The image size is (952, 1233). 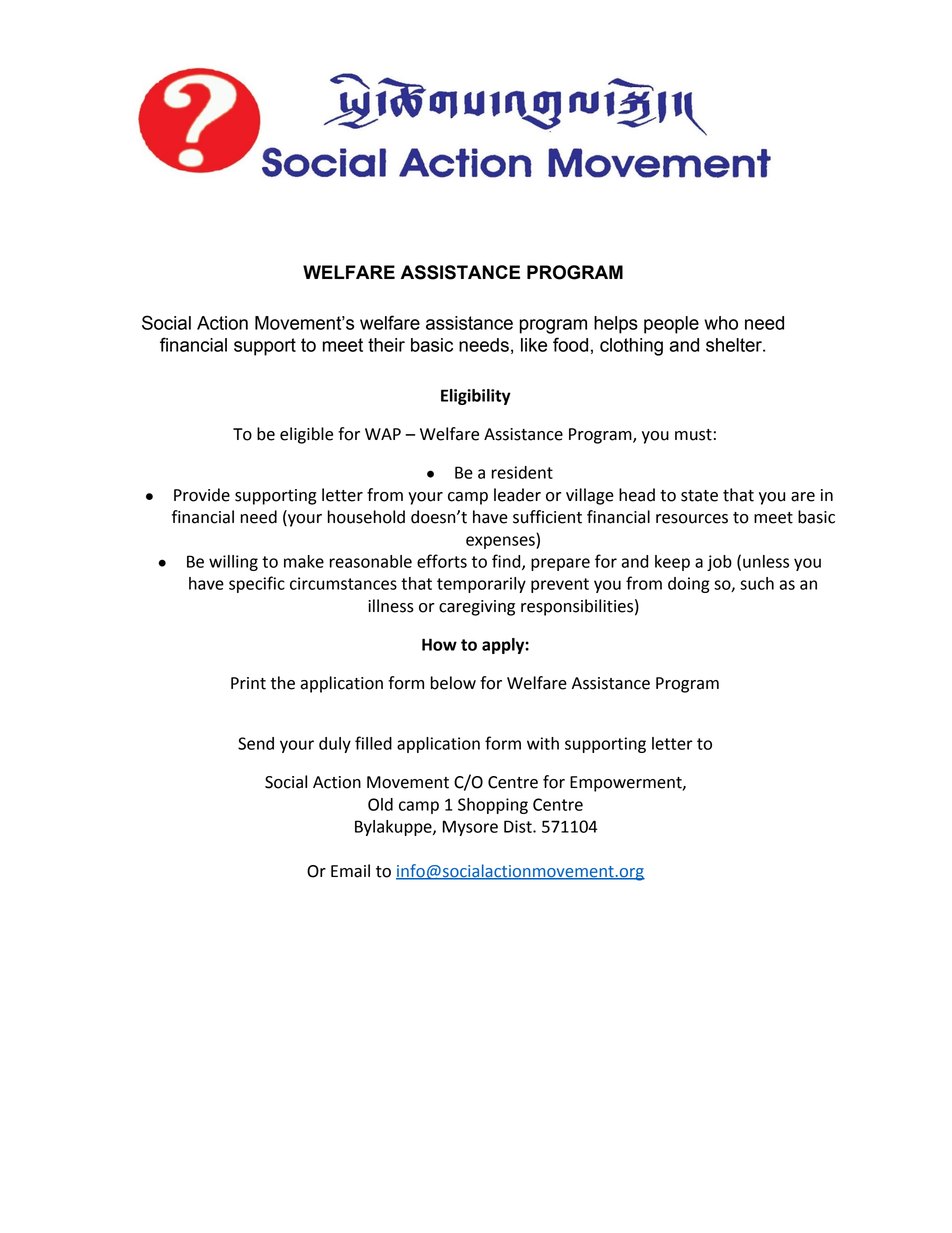 I want to click on Email, so click(x=350, y=871).
